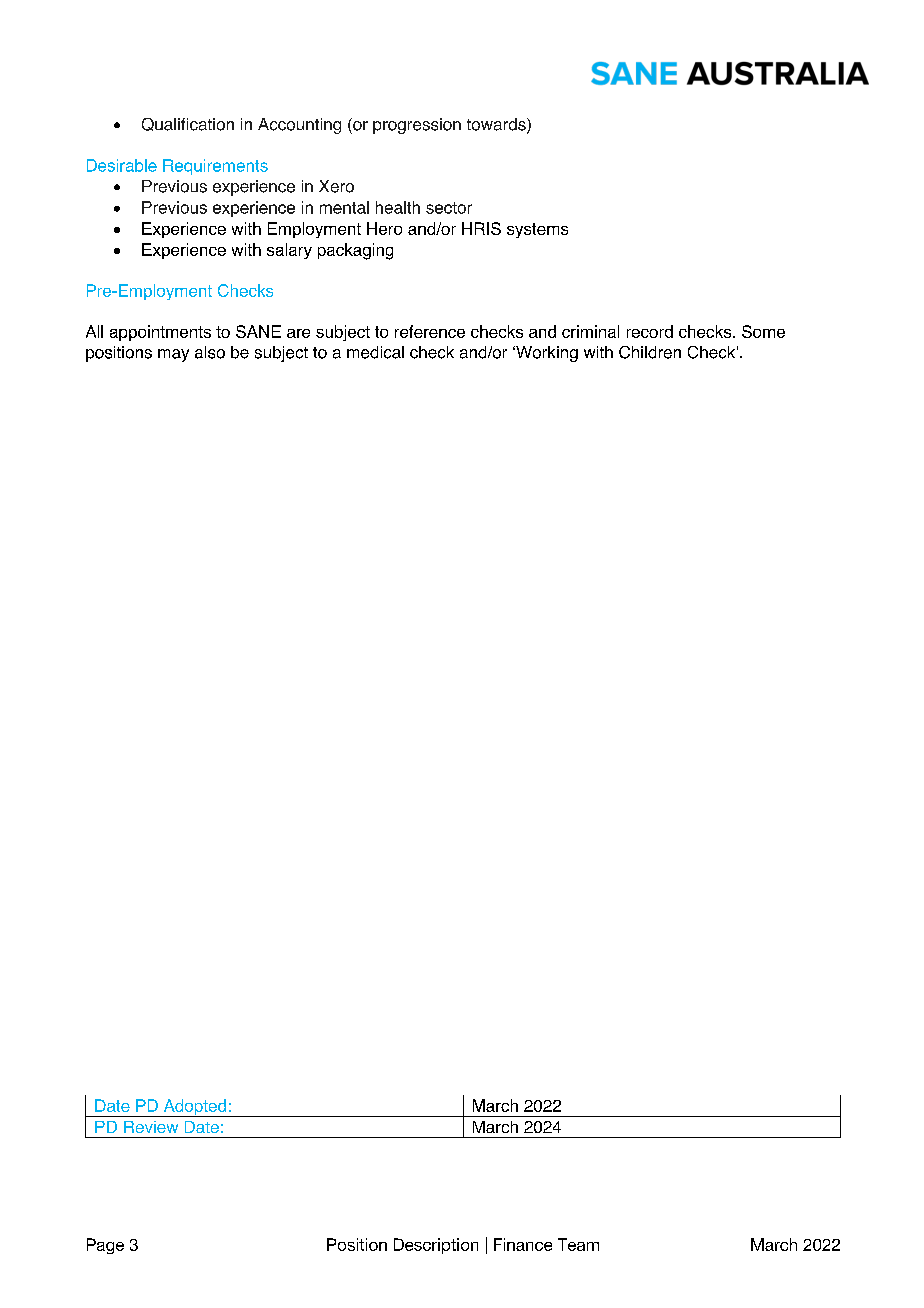  What do you see at coordinates (650, 352) in the document?
I see `Children` at bounding box center [650, 352].
